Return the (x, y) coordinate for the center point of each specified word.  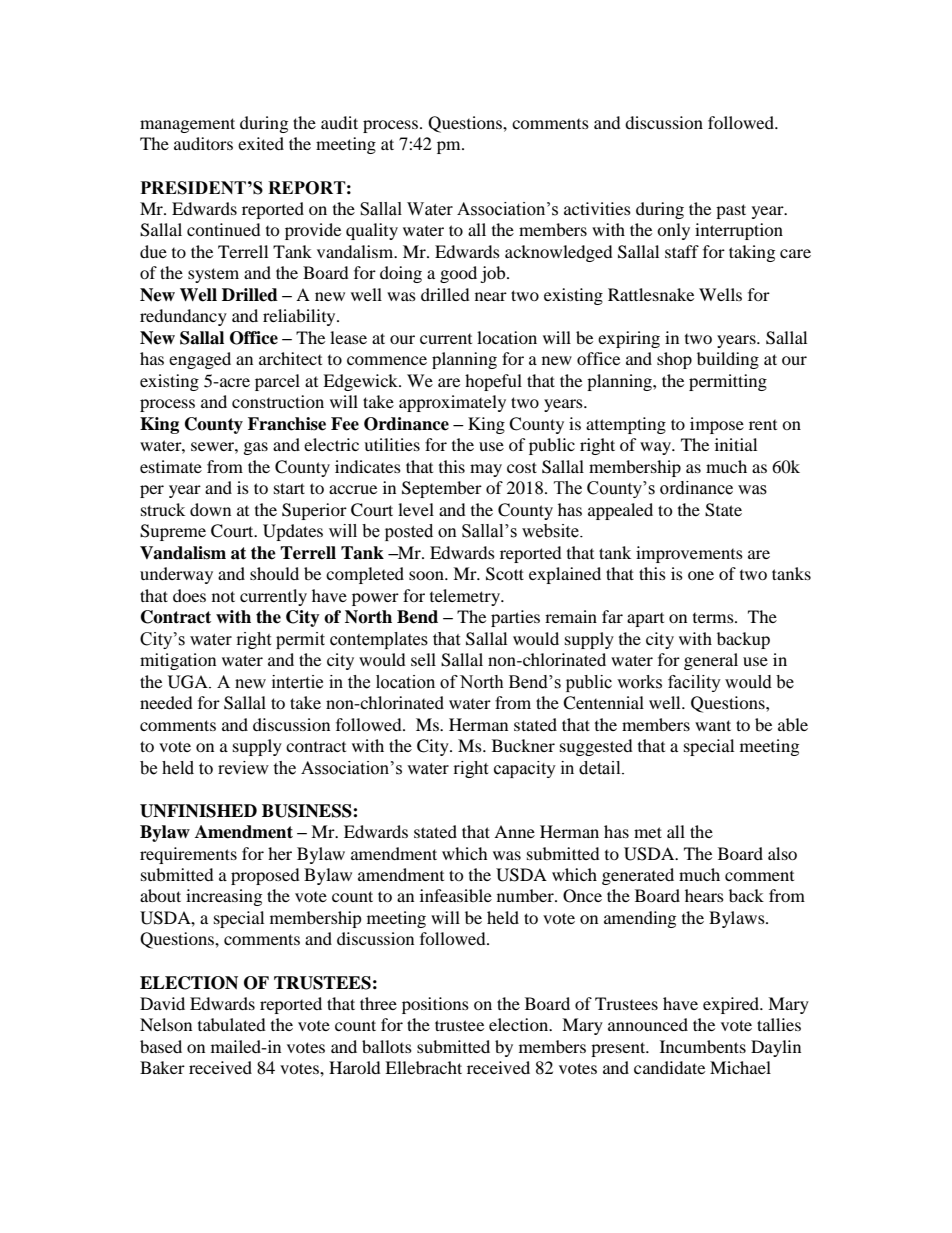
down (210, 509)
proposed (265, 876)
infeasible (456, 895)
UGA (189, 682)
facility (694, 683)
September (442, 489)
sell (423, 659)
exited (261, 143)
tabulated (232, 1024)
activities (597, 208)
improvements (689, 554)
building (728, 360)
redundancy (183, 317)
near (491, 296)
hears (704, 895)
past (731, 211)
